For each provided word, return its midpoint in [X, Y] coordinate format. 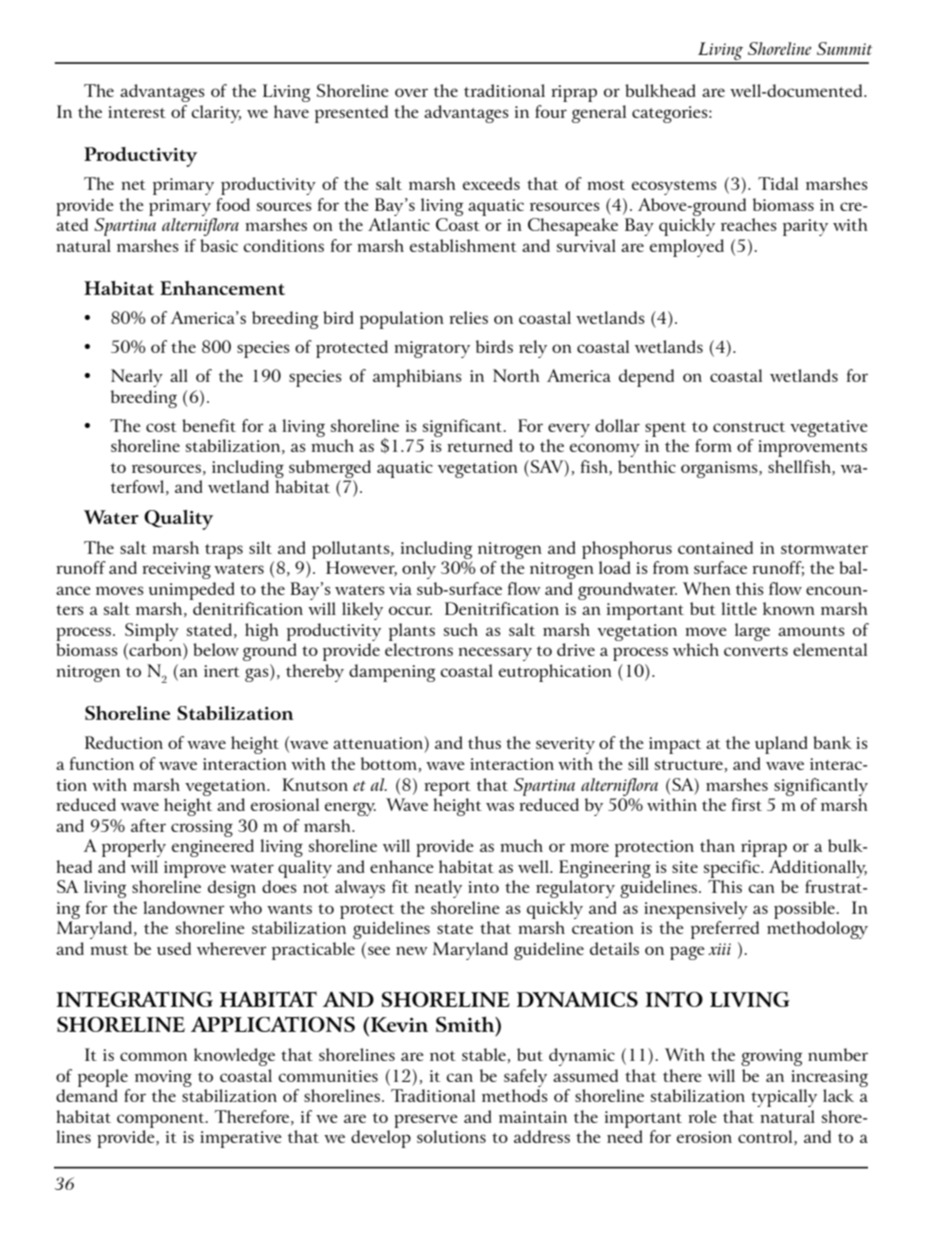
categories [671, 114]
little [739, 608]
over [411, 92]
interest [137, 112]
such [461, 629]
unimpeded [192, 591]
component [162, 1120]
